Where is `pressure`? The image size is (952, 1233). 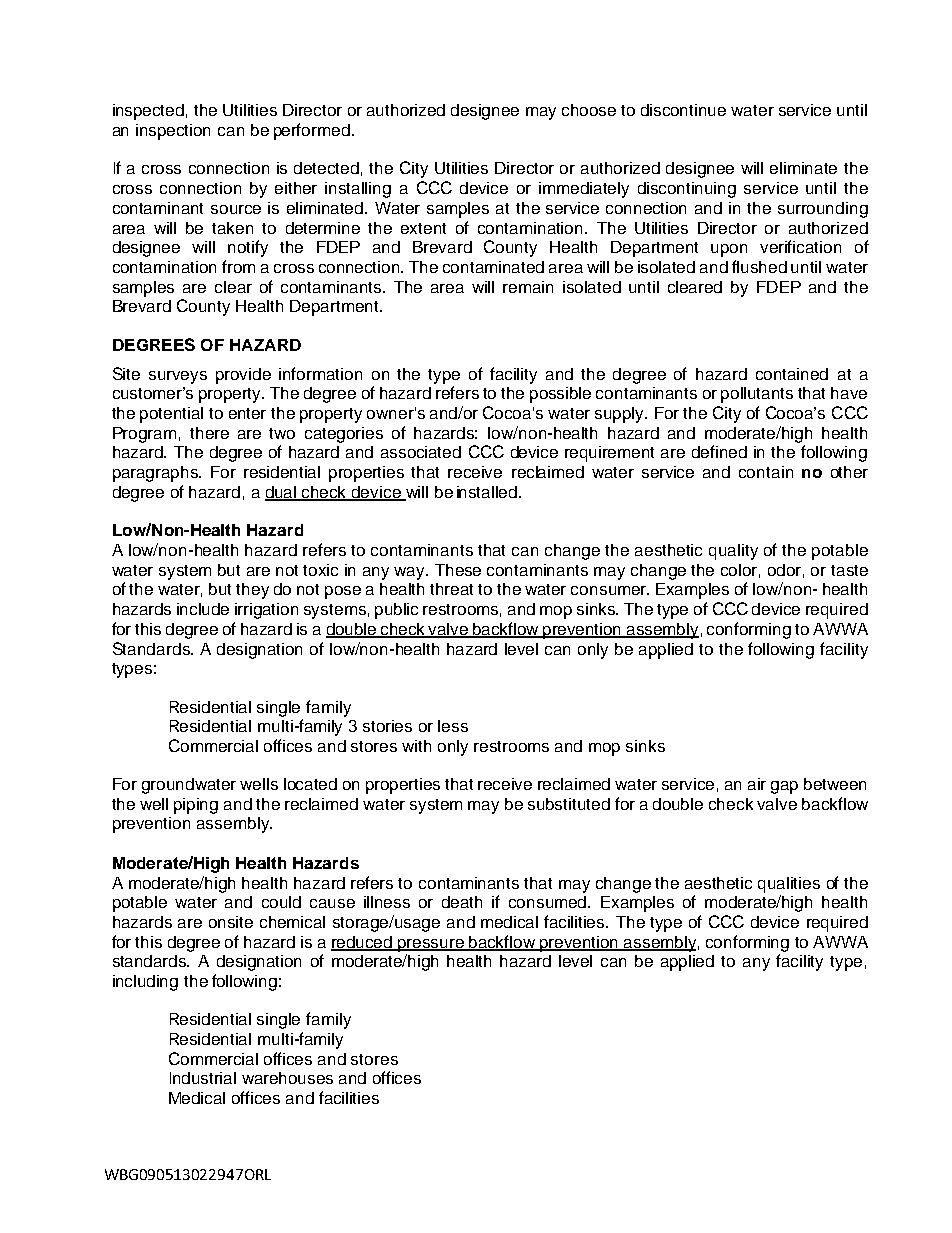
pressure is located at coordinates (431, 945).
